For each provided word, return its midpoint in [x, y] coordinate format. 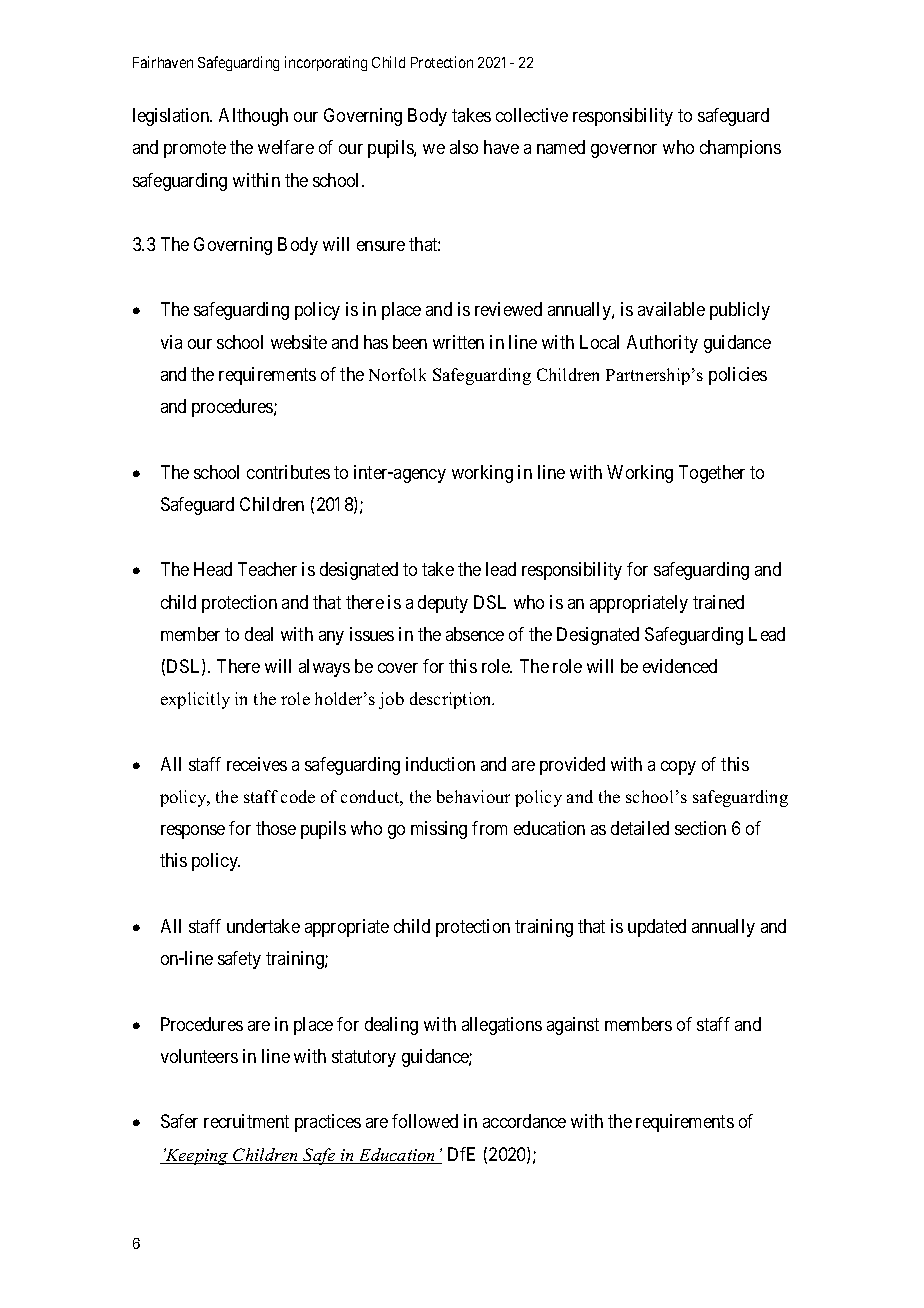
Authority [662, 344]
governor [624, 151]
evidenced [680, 666]
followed [425, 1121]
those [276, 828]
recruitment [246, 1121]
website [299, 342]
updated [657, 928]
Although [253, 117]
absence [475, 634]
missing [439, 830]
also [464, 147]
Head [213, 569]
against [573, 1026]
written [458, 342]
